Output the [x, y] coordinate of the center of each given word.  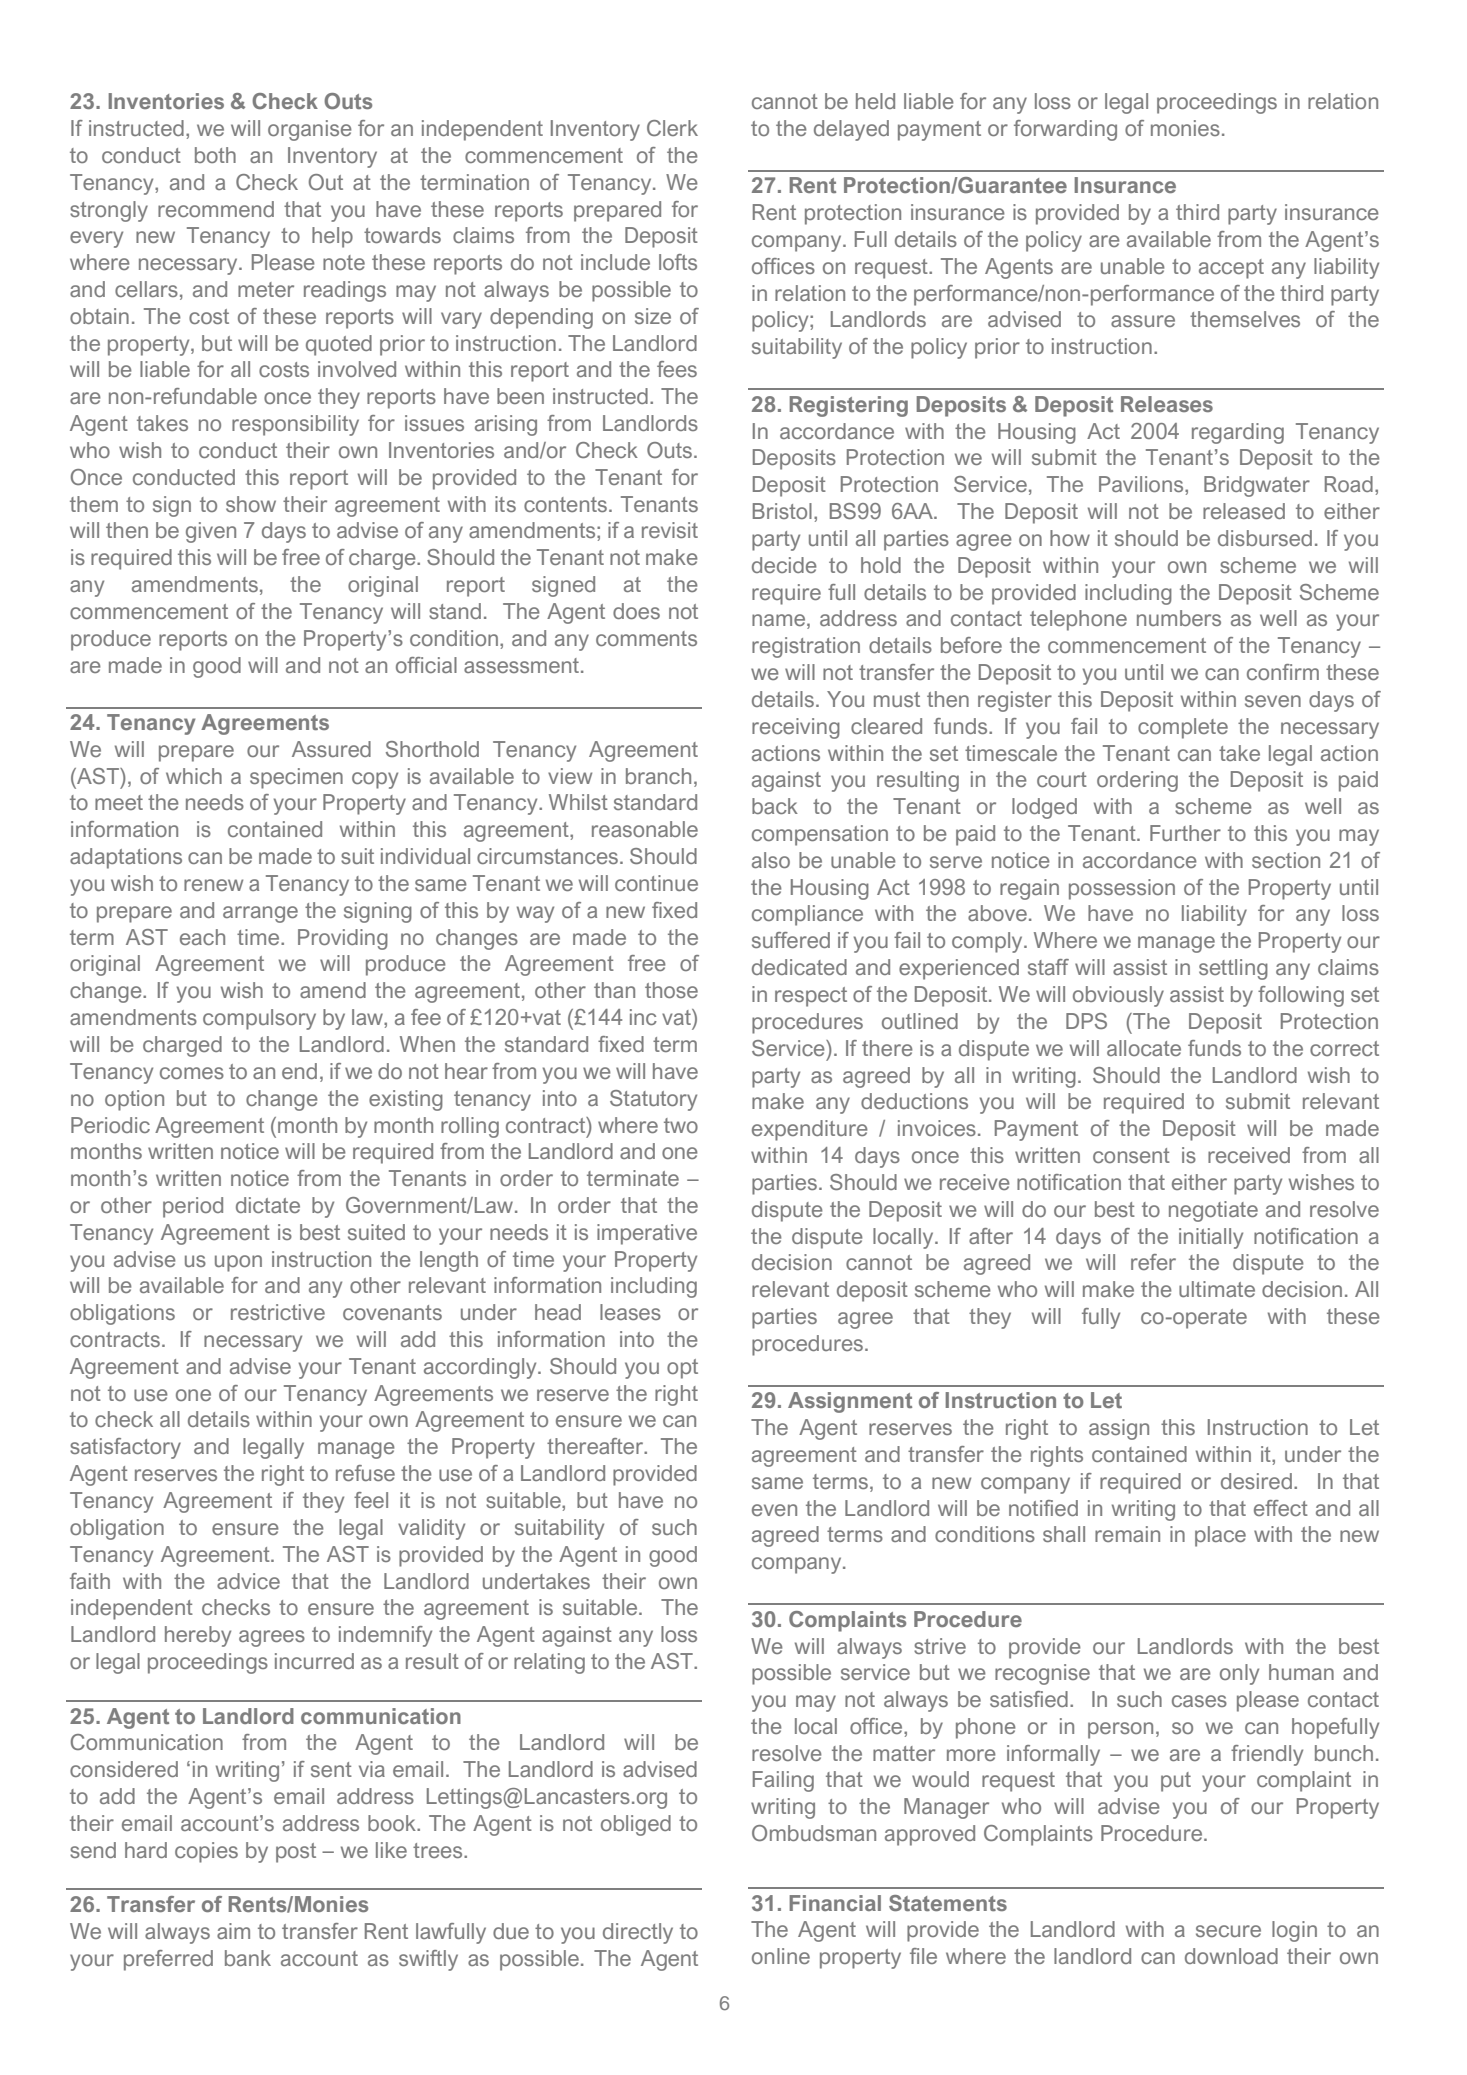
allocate [1144, 1048]
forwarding [1065, 130]
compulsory [259, 1019]
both [215, 155]
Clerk [672, 128]
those [671, 990]
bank [248, 1958]
